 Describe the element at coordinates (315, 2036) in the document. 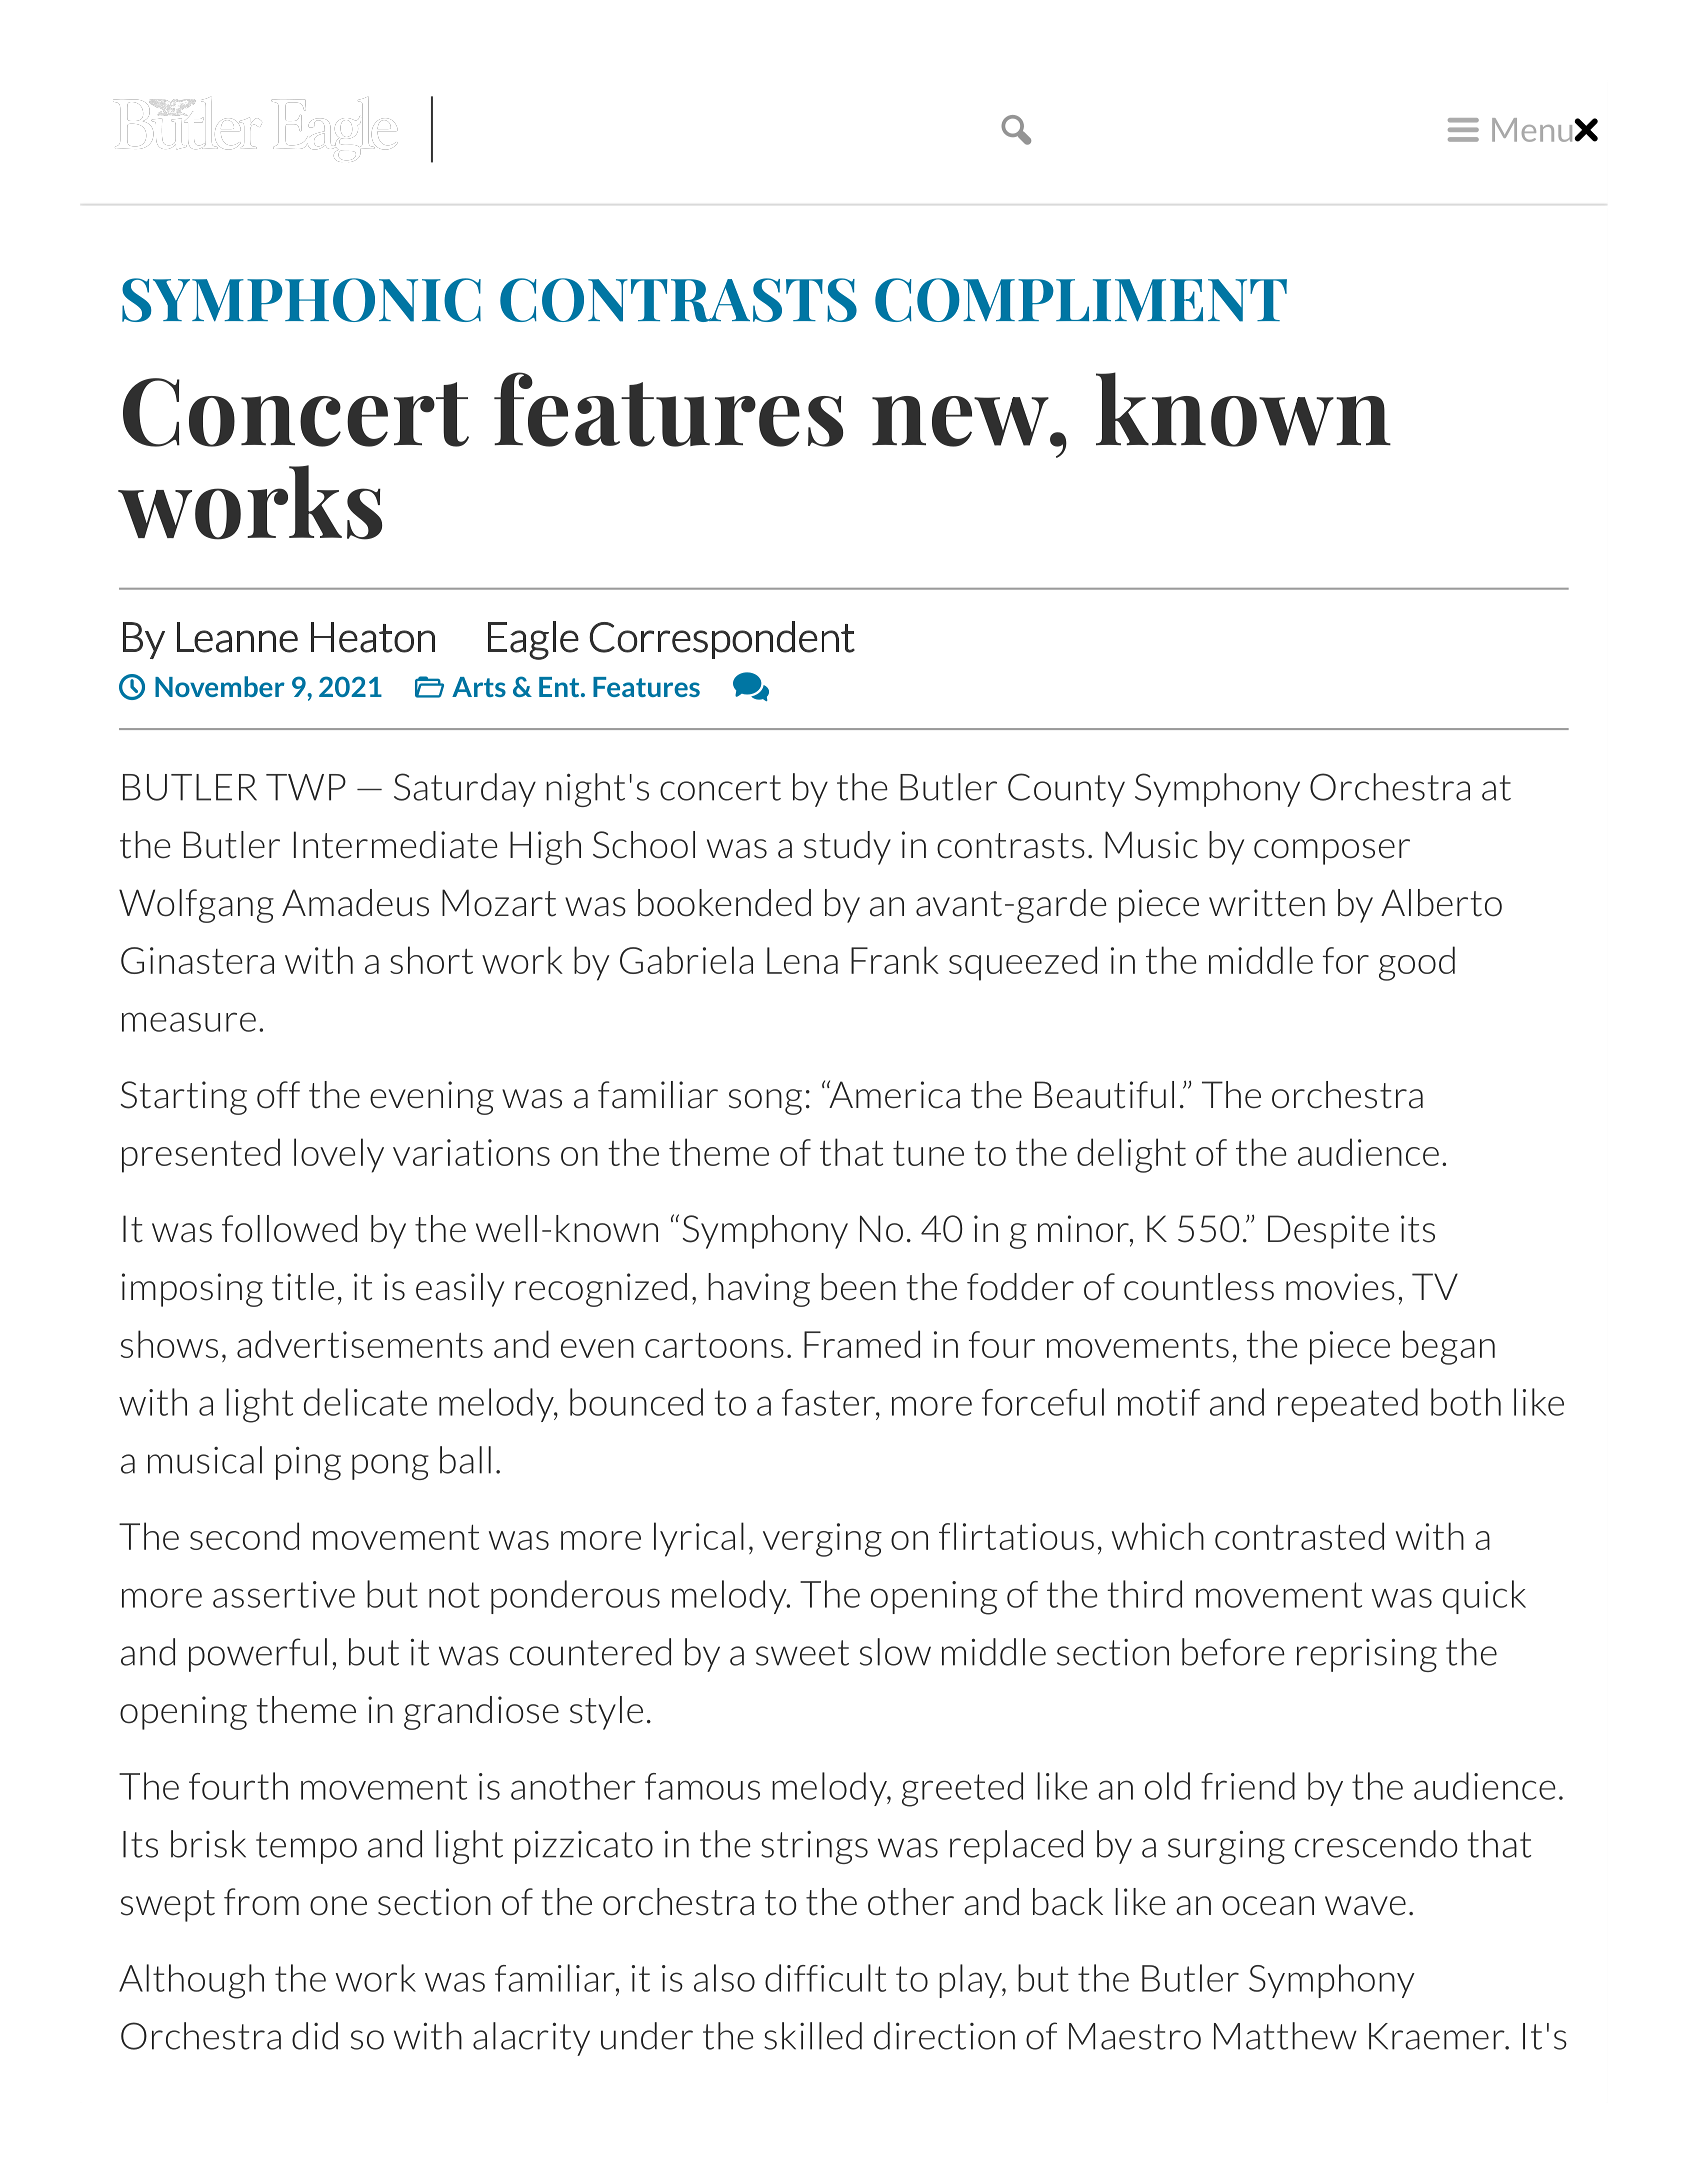

I see `did` at that location.
